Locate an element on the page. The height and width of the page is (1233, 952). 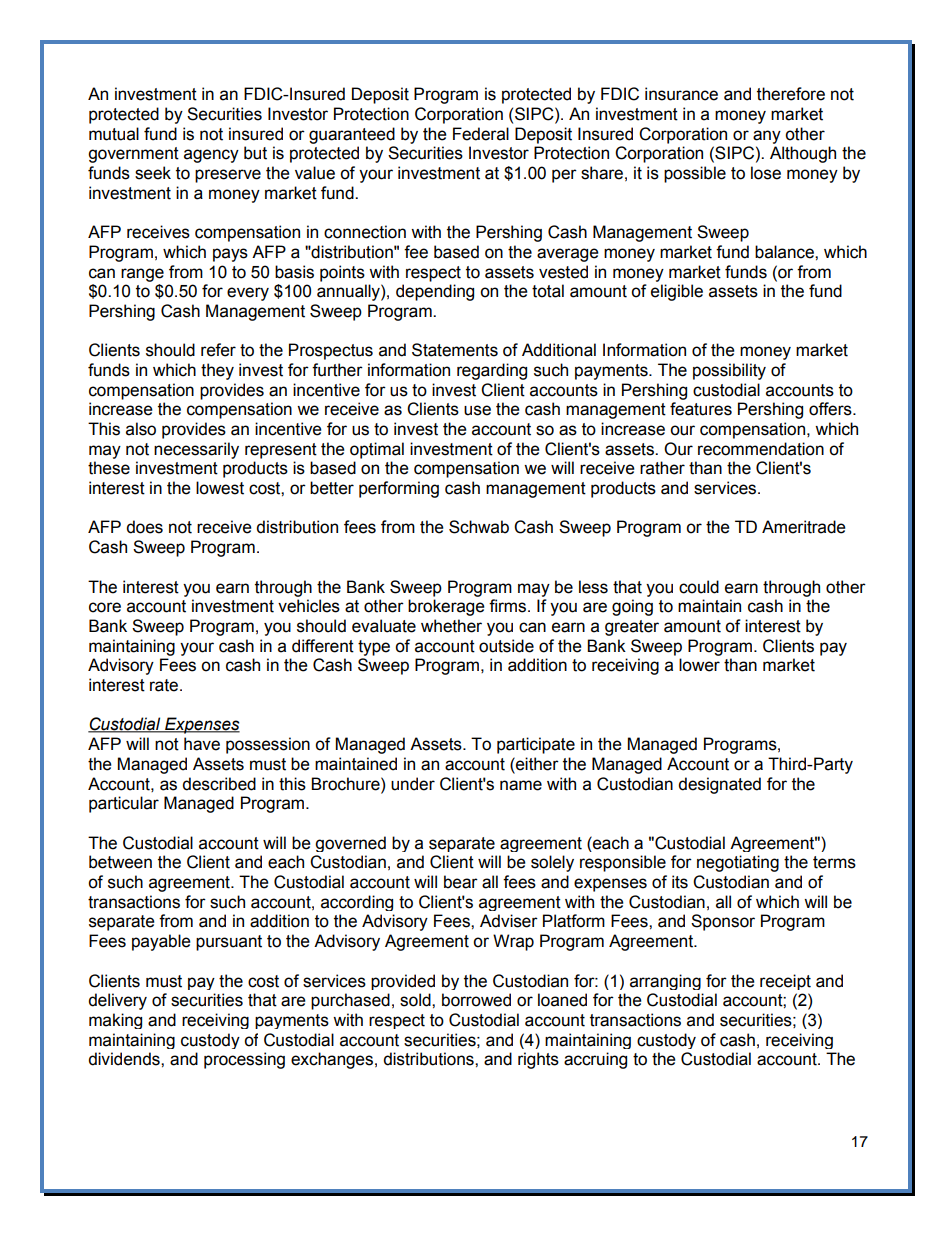
processing is located at coordinates (244, 1060).
